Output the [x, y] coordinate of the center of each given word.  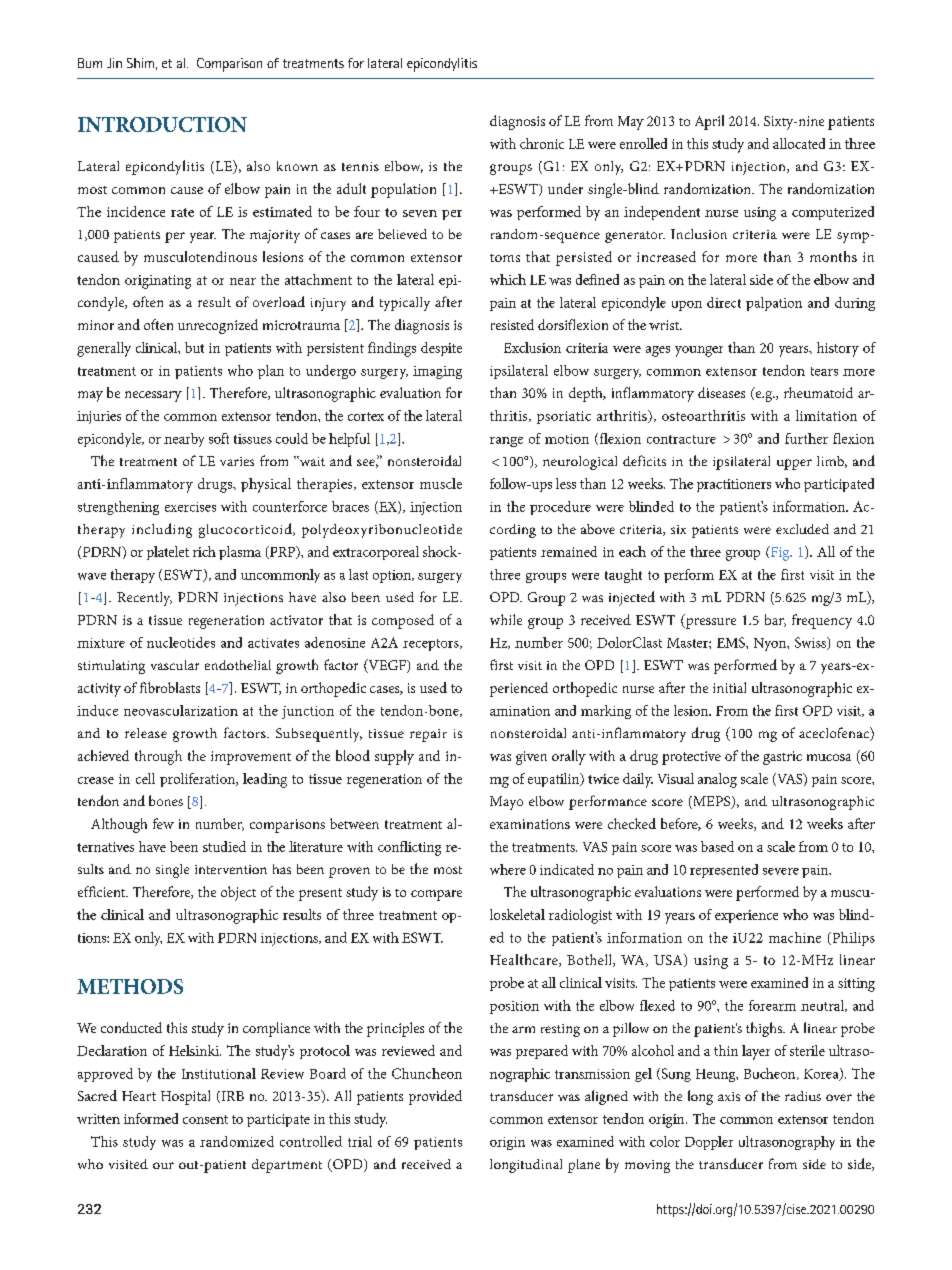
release [146, 733]
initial [729, 687]
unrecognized [218, 326]
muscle [441, 483]
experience [746, 916]
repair [428, 735]
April [709, 122]
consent [205, 1119]
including [162, 530]
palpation [774, 304]
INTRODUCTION [162, 124]
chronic [542, 143]
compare [436, 895]
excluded [802, 529]
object [238, 893]
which [508, 279]
